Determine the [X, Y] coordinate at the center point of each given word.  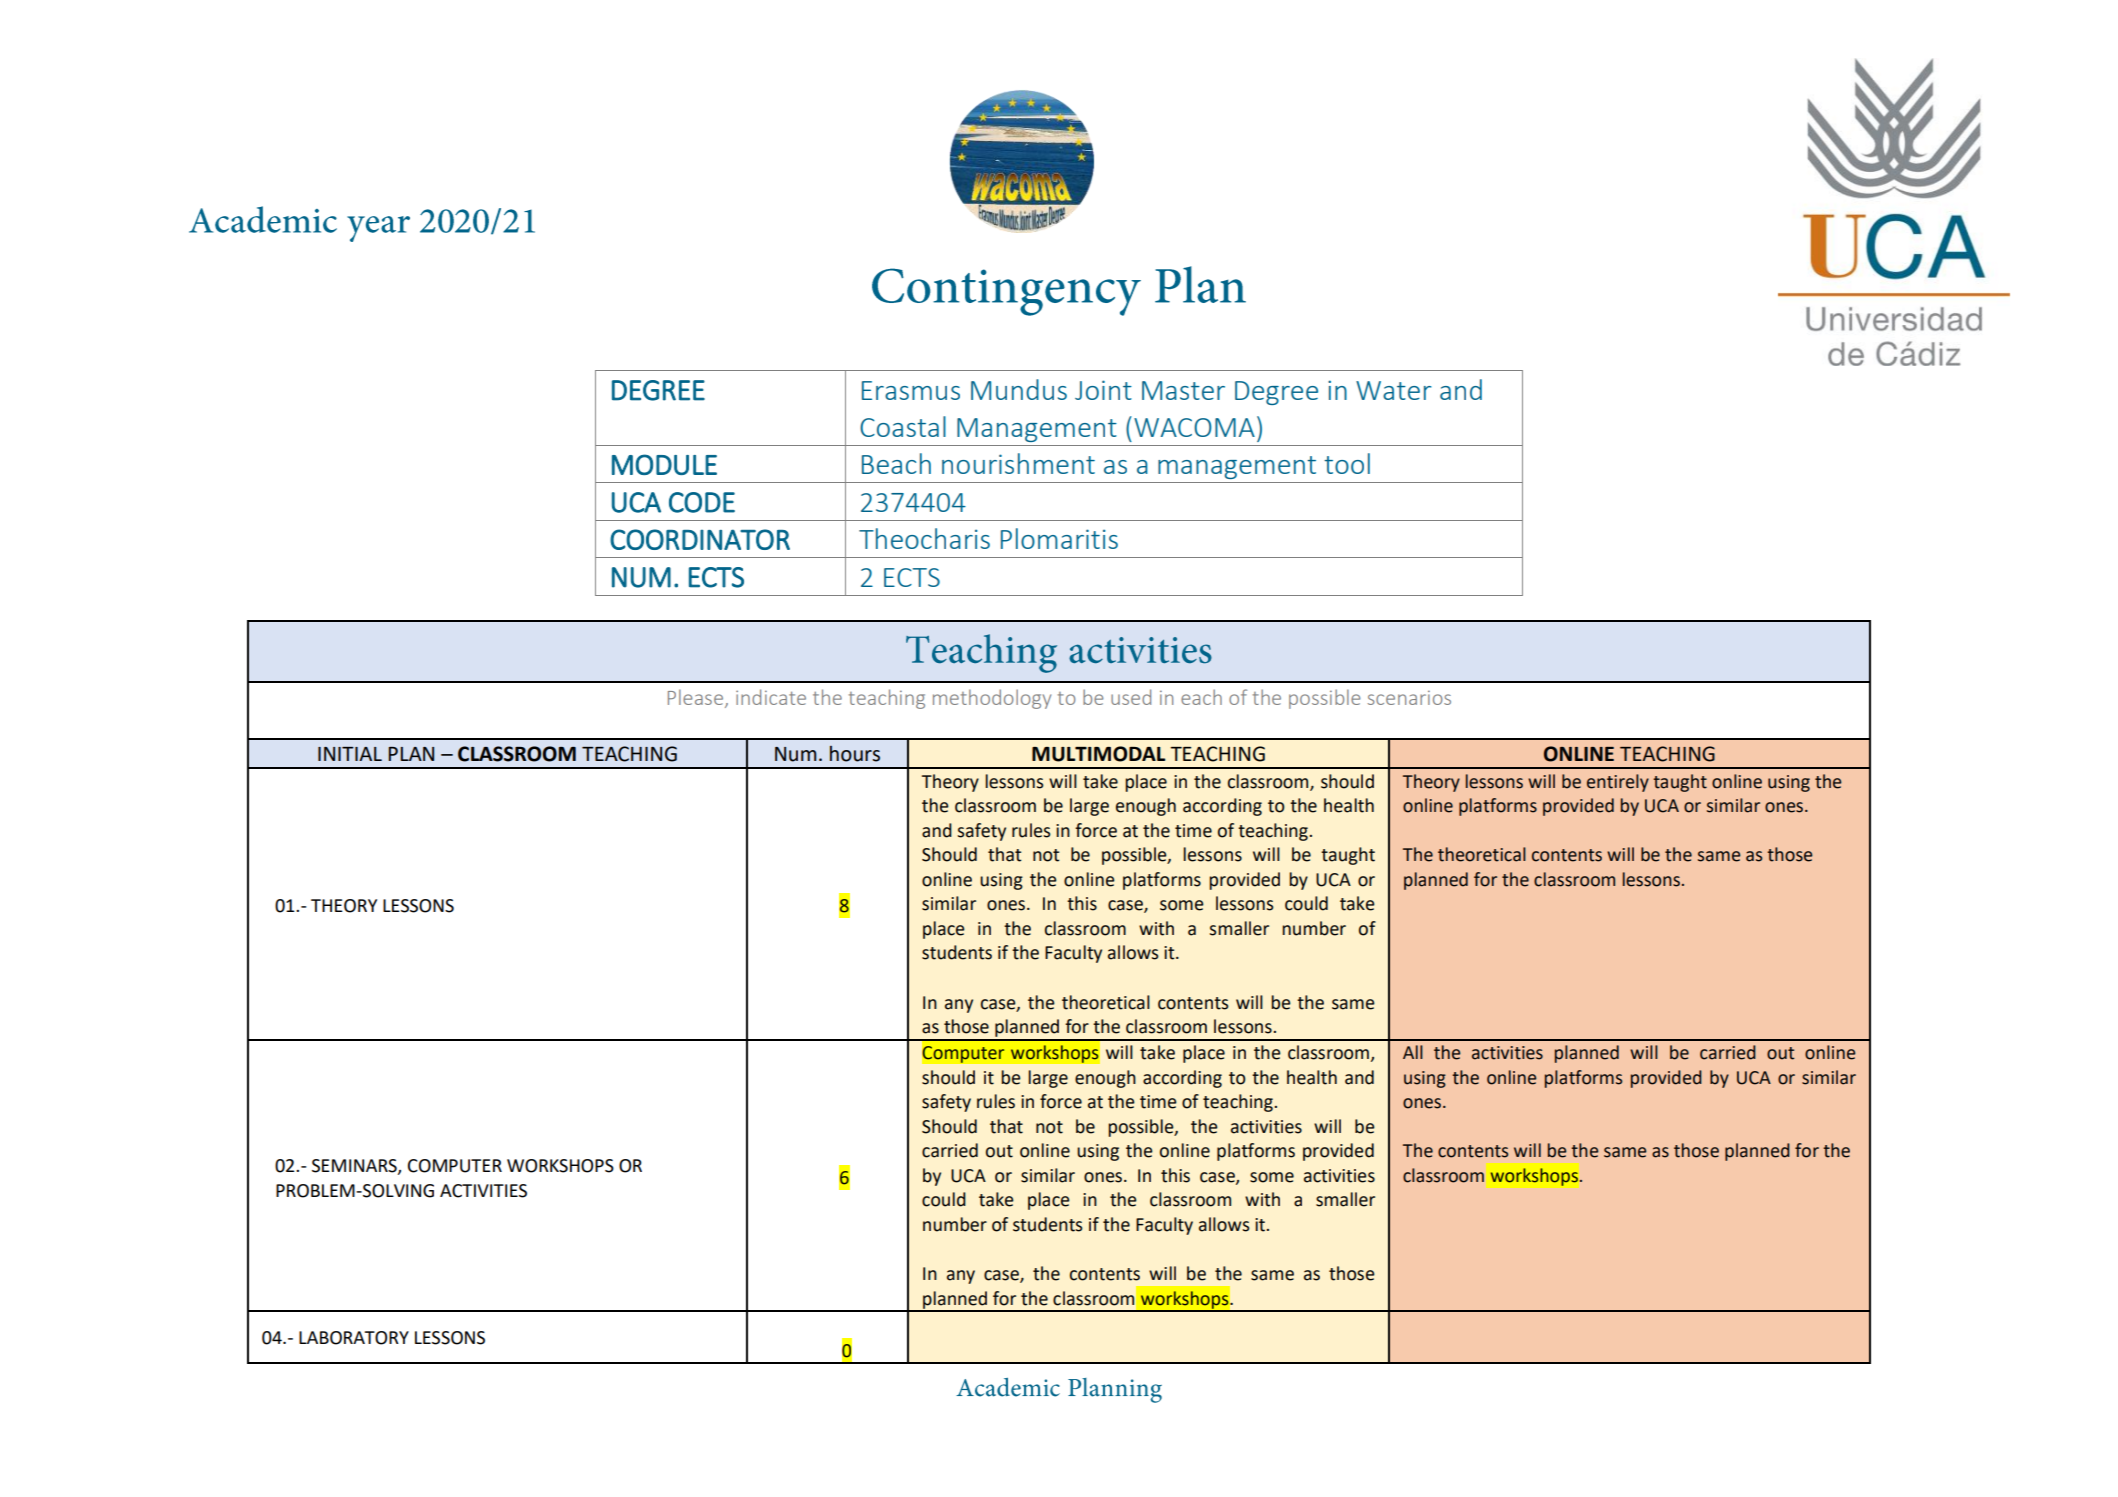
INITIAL [350, 754]
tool [1347, 463]
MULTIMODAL [1098, 754]
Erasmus [911, 390]
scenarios [1409, 697]
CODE [702, 502]
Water [1393, 390]
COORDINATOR [700, 539]
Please [697, 698]
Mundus [1019, 389]
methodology [992, 699]
